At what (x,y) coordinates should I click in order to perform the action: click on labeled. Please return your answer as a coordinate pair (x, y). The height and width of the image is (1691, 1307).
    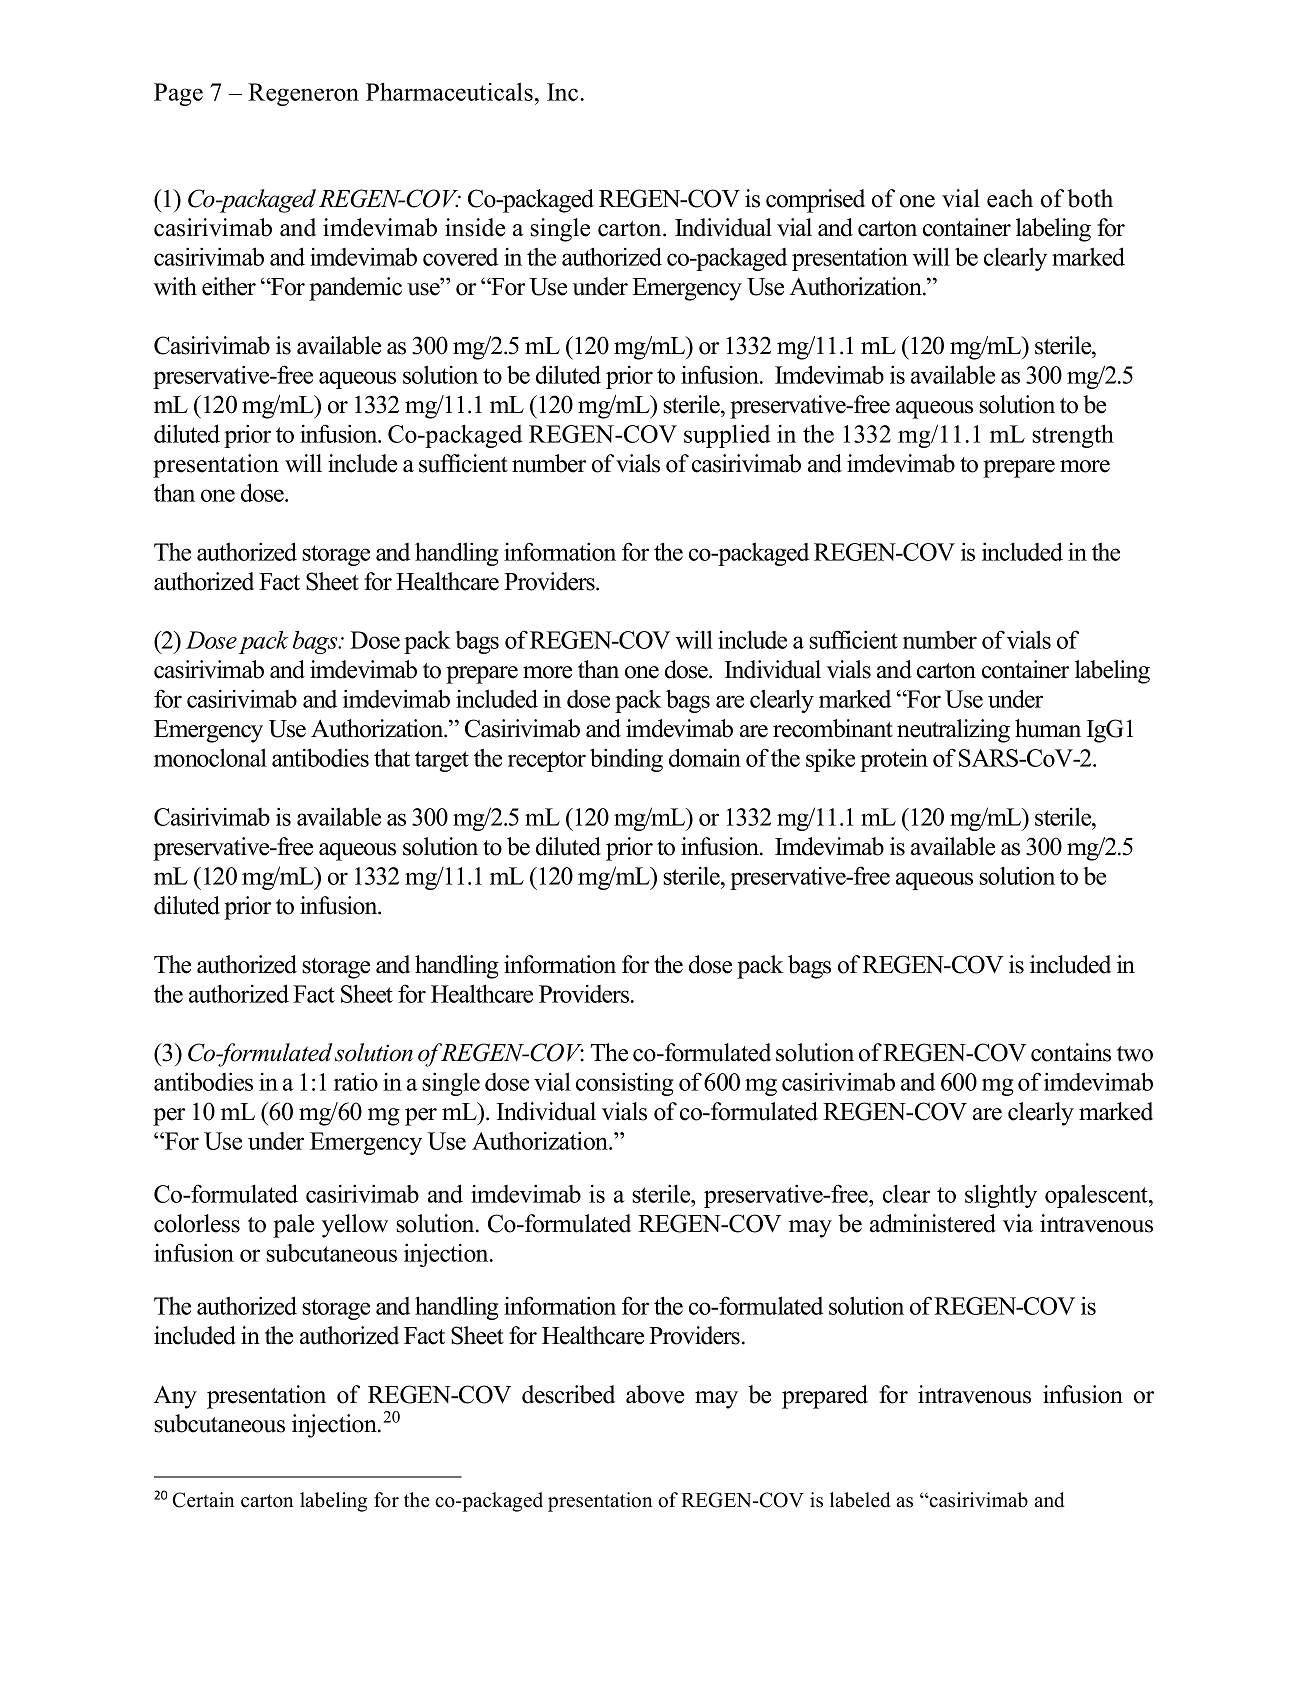
    Looking at the image, I should click on (860, 1500).
